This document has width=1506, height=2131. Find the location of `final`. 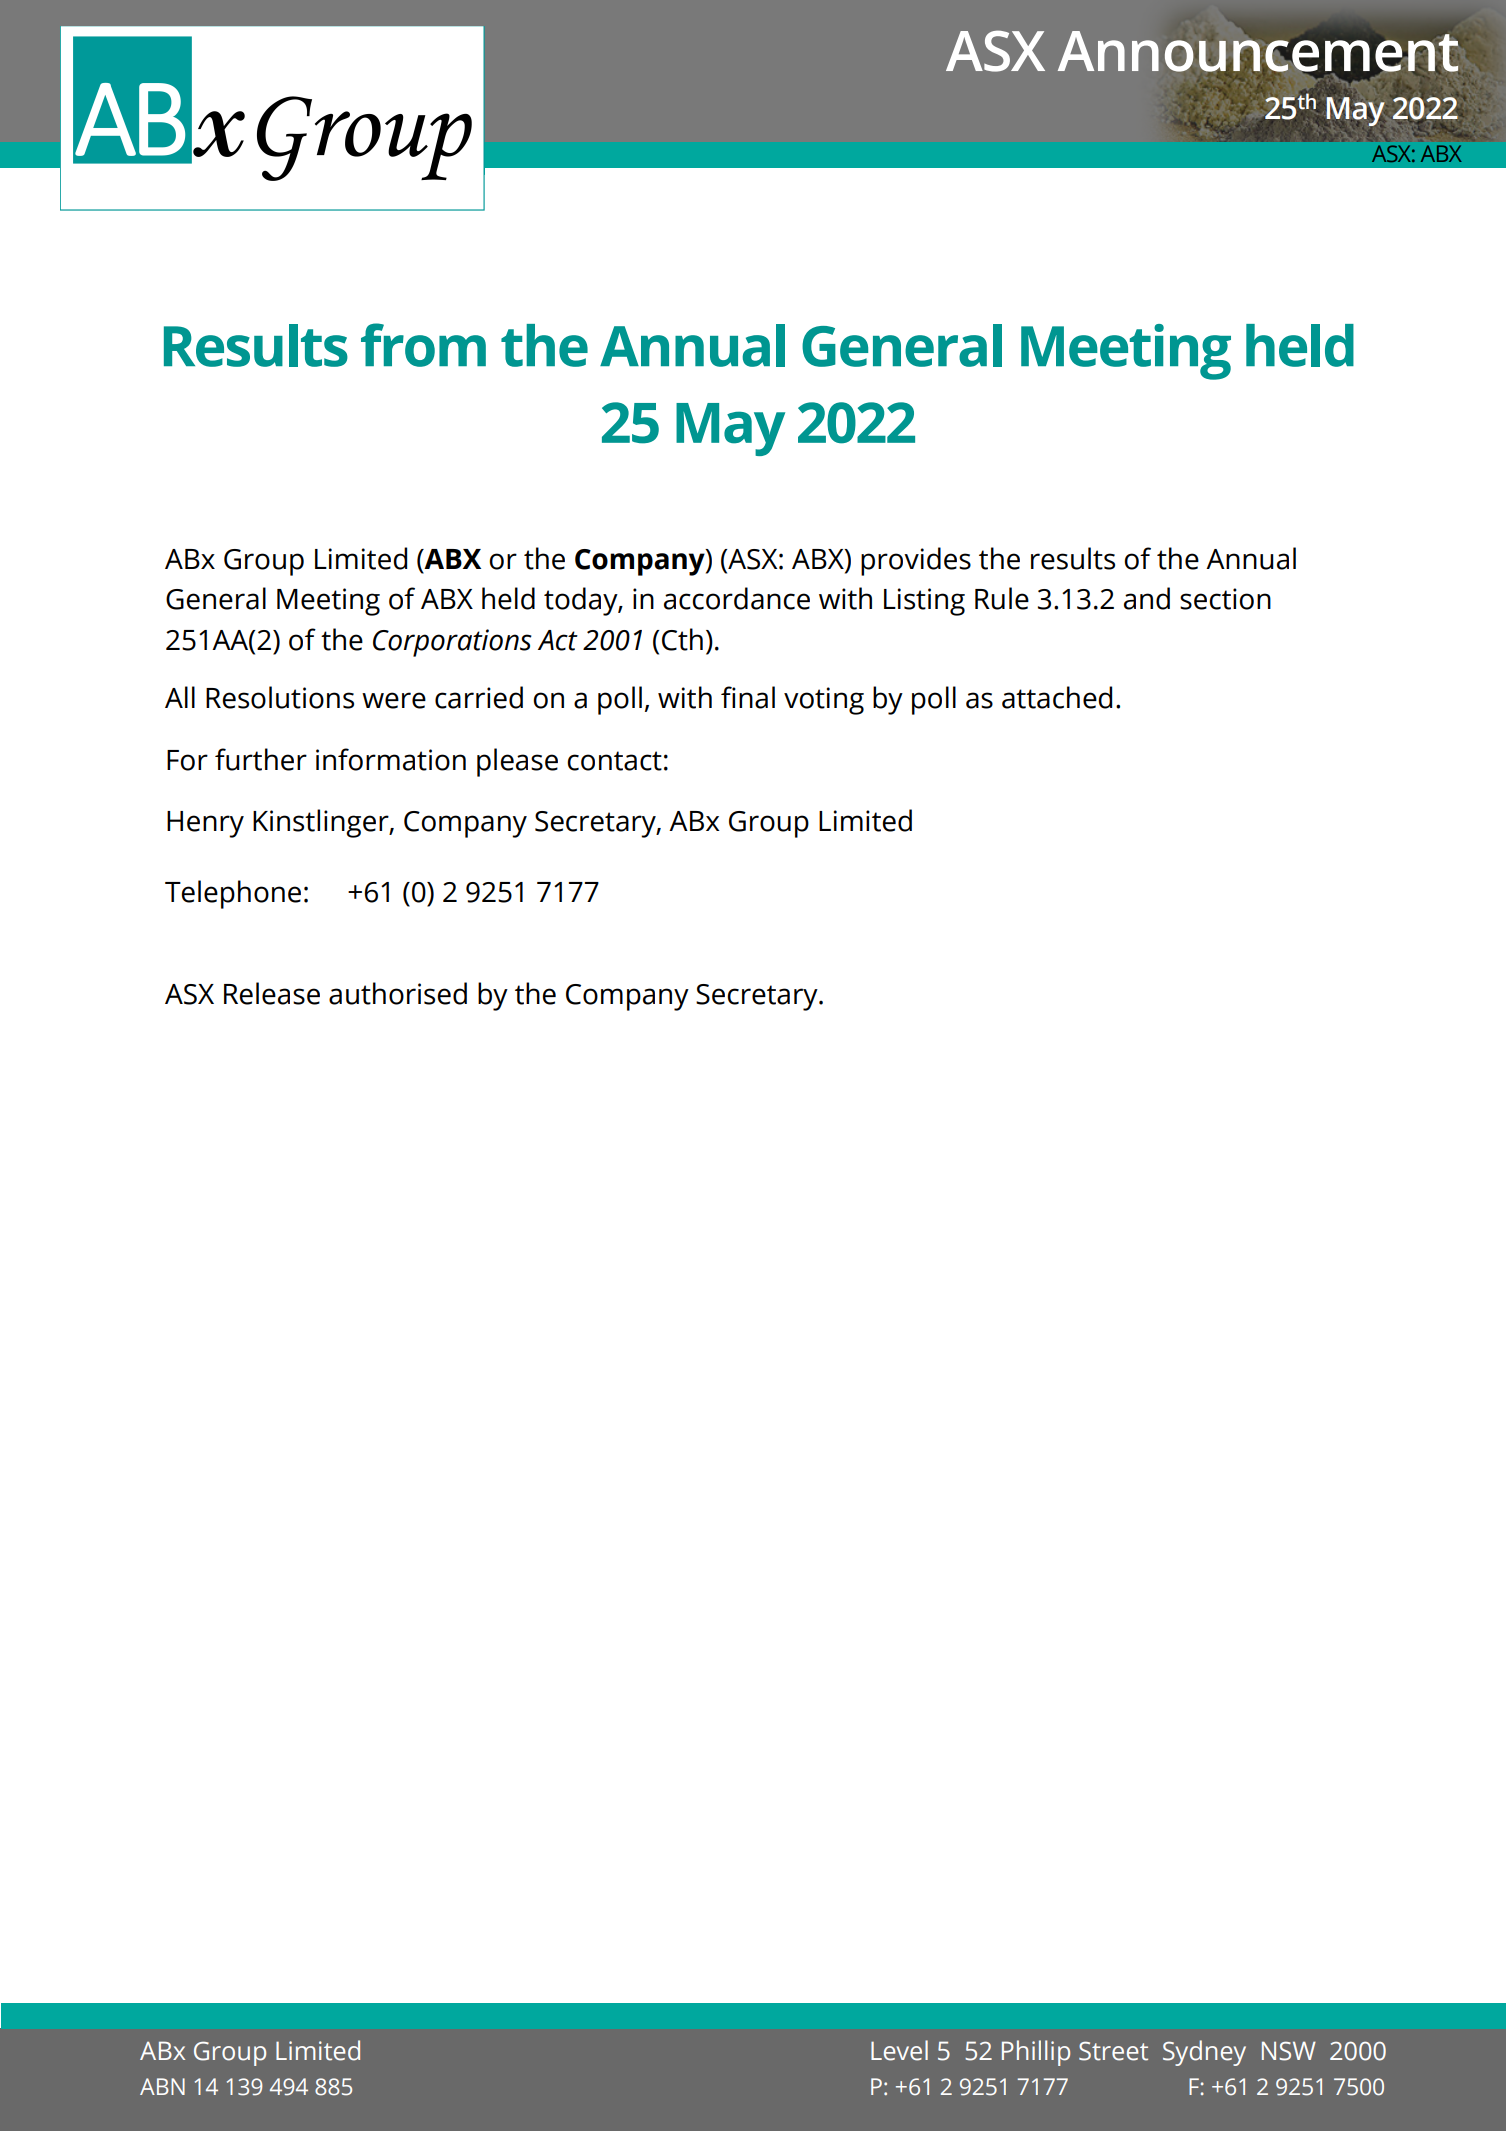

final is located at coordinates (748, 697).
